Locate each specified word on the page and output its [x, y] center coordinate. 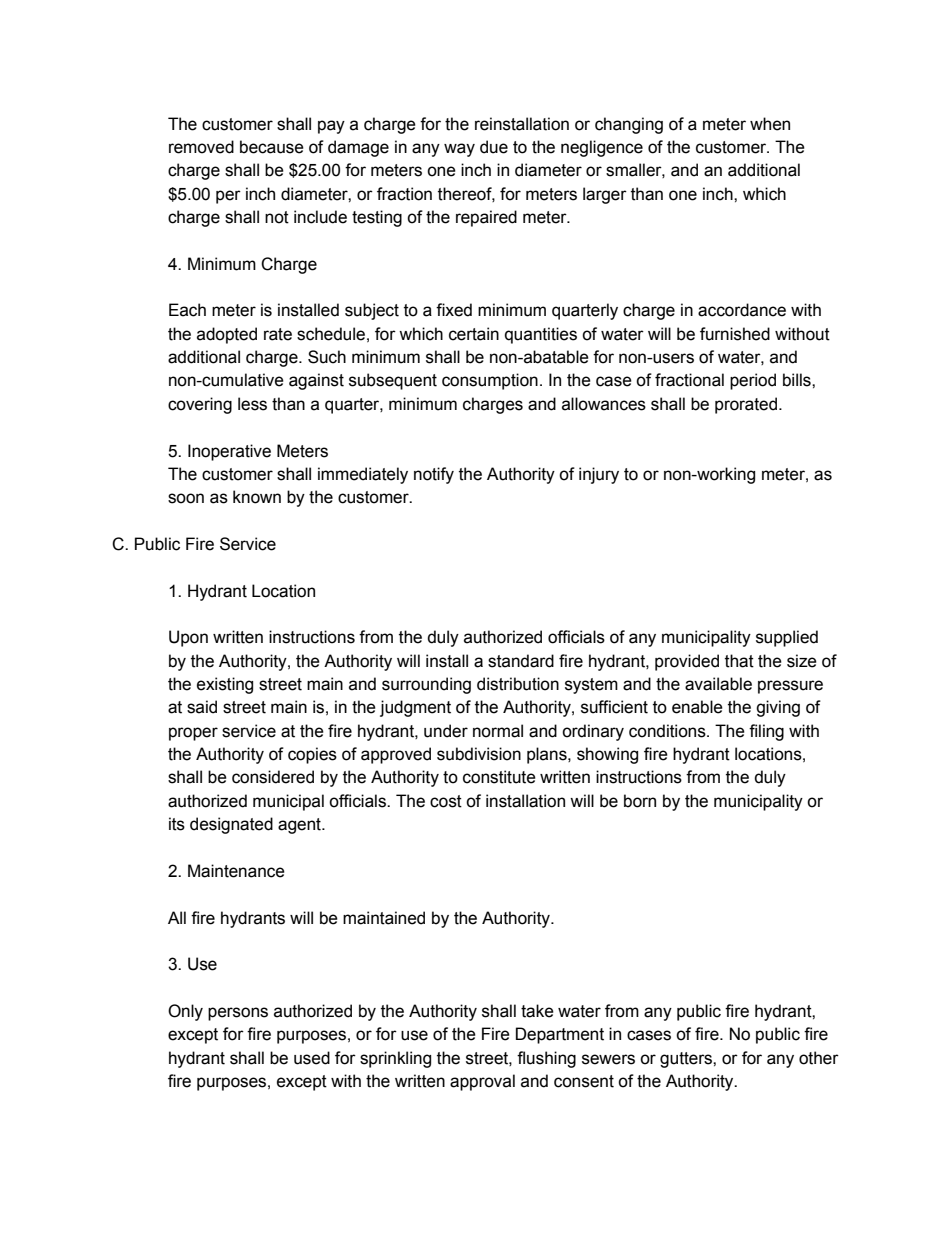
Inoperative [229, 452]
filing [766, 732]
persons [238, 1014]
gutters [687, 1060]
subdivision [479, 754]
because [272, 147]
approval [482, 1082]
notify [434, 475]
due [494, 147]
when [770, 124]
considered [273, 777]
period [753, 381]
